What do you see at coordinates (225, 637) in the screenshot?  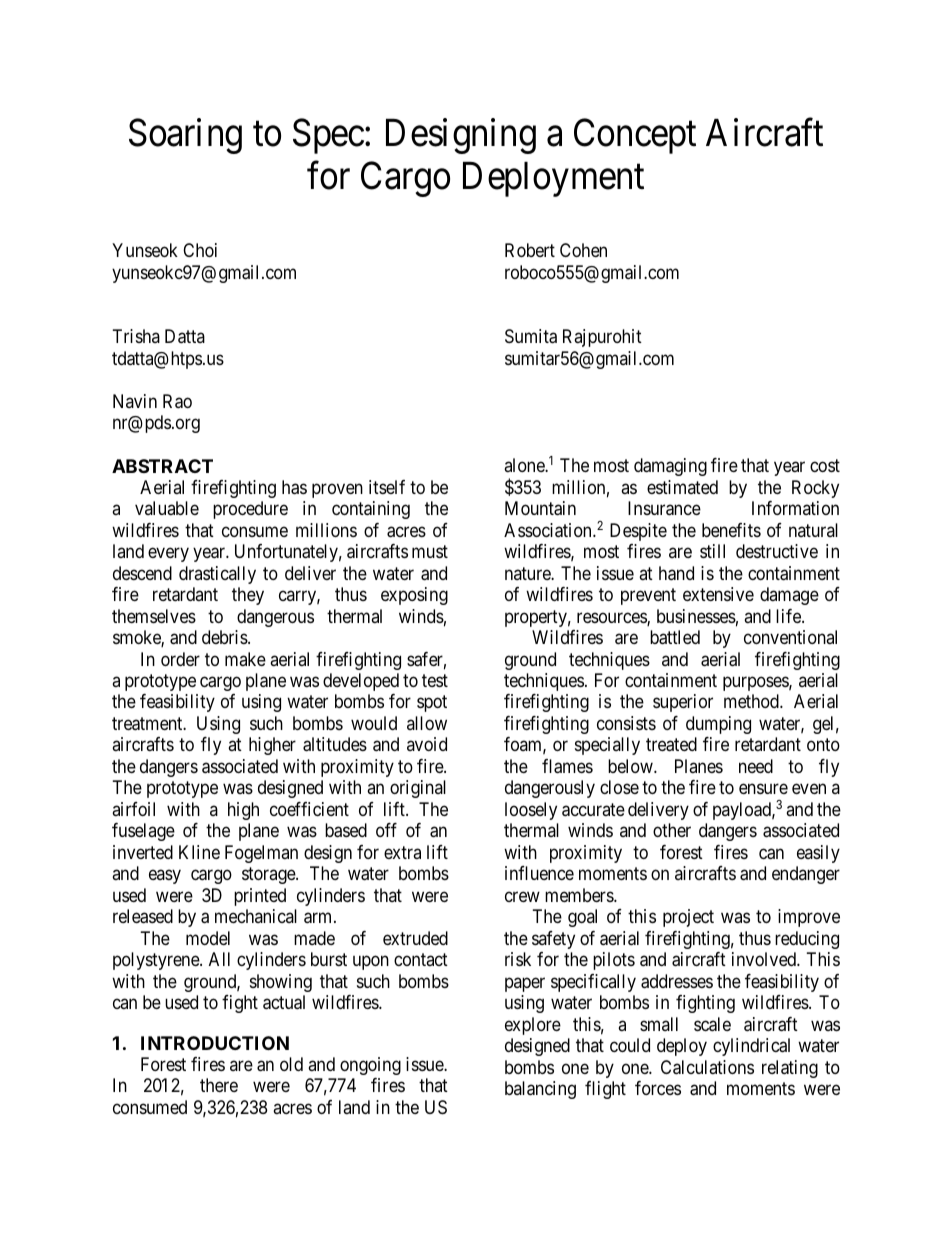 I see `debris` at bounding box center [225, 637].
